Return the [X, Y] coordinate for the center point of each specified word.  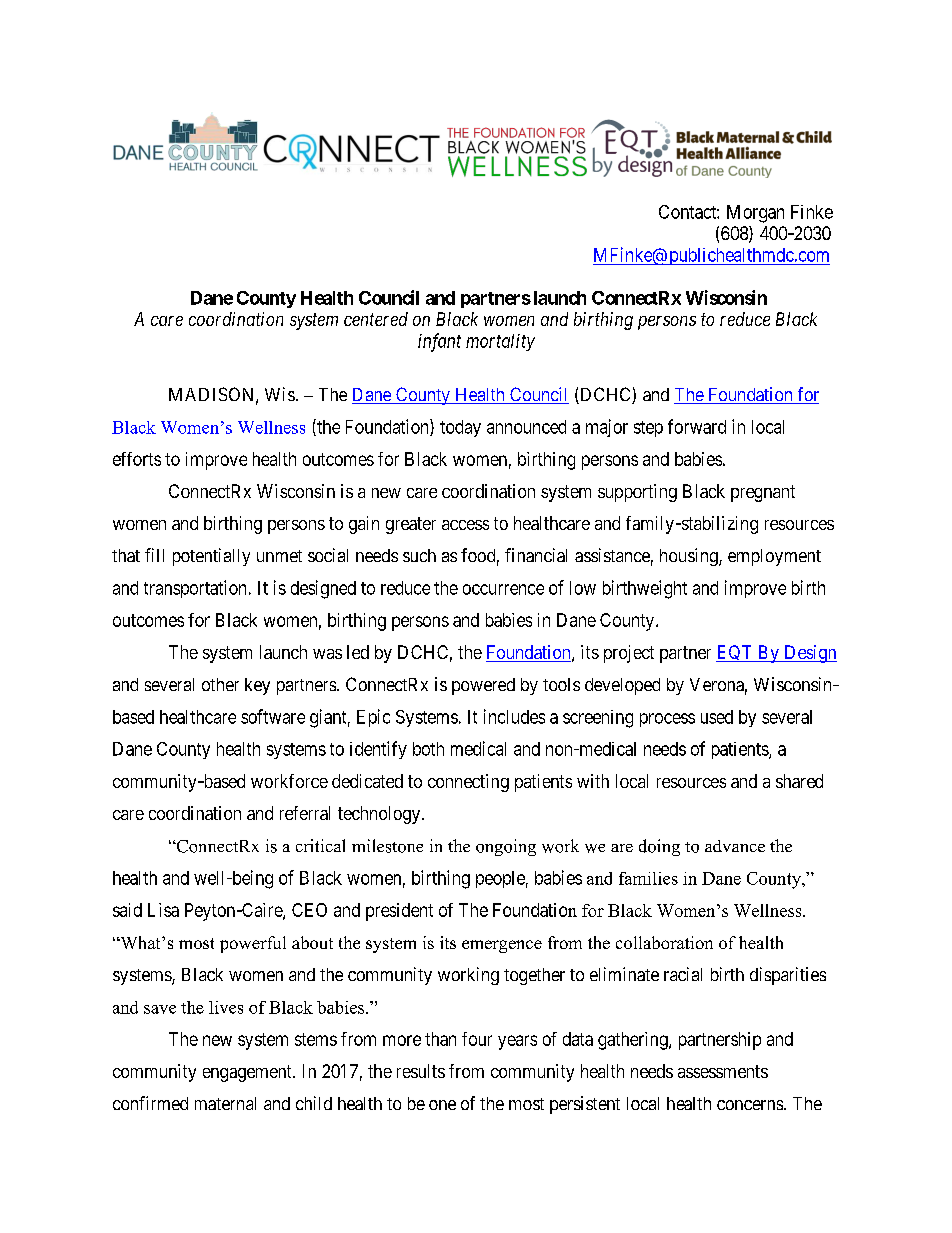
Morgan [755, 214]
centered [376, 319]
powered [483, 686]
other [220, 684]
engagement [248, 1073]
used [717, 717]
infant [439, 342]
